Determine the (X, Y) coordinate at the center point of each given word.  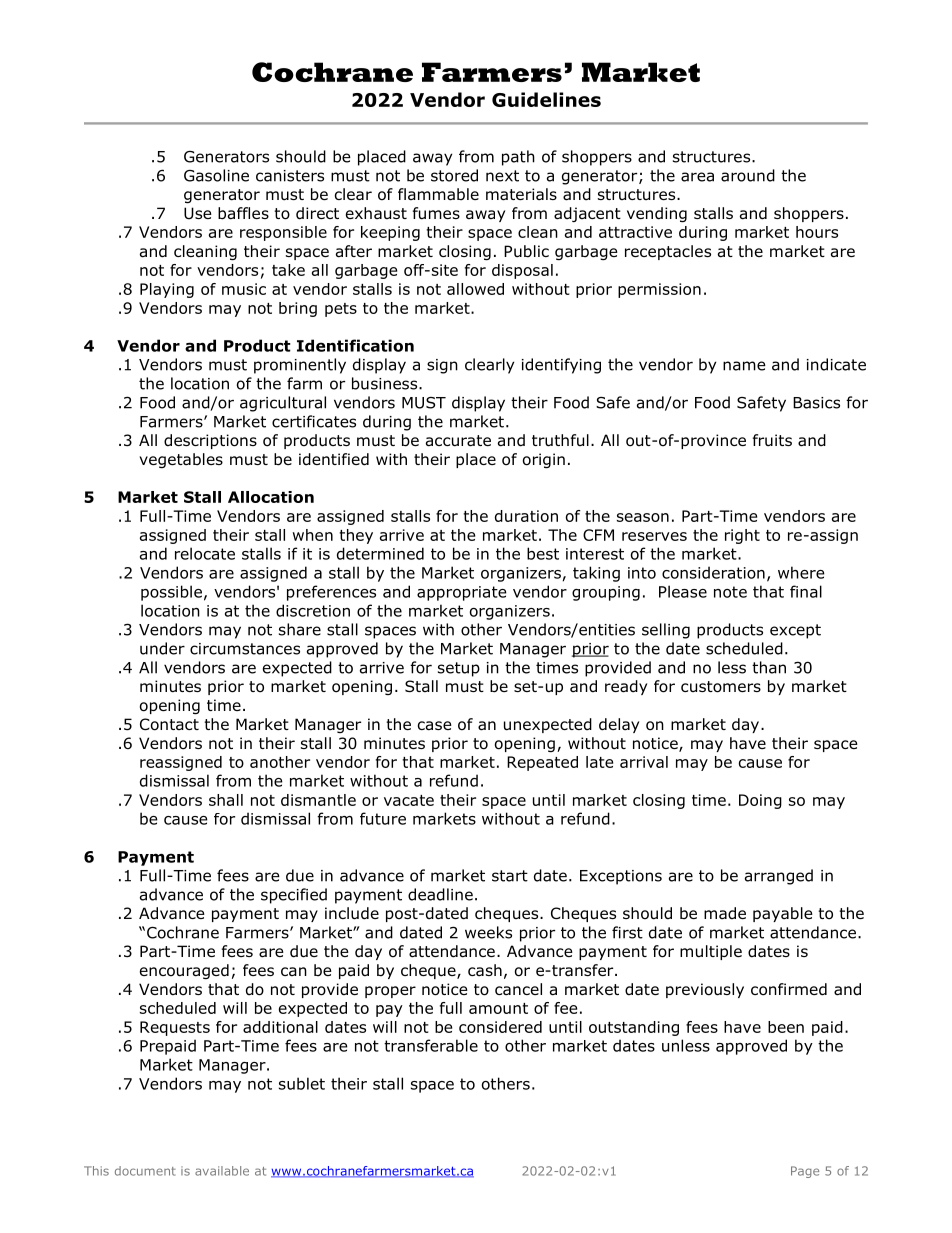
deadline (440, 894)
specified (294, 896)
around (748, 175)
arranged (779, 877)
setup (459, 669)
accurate (458, 441)
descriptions (210, 441)
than (769, 667)
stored (454, 175)
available (222, 1171)
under (162, 648)
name (744, 366)
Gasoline (216, 175)
